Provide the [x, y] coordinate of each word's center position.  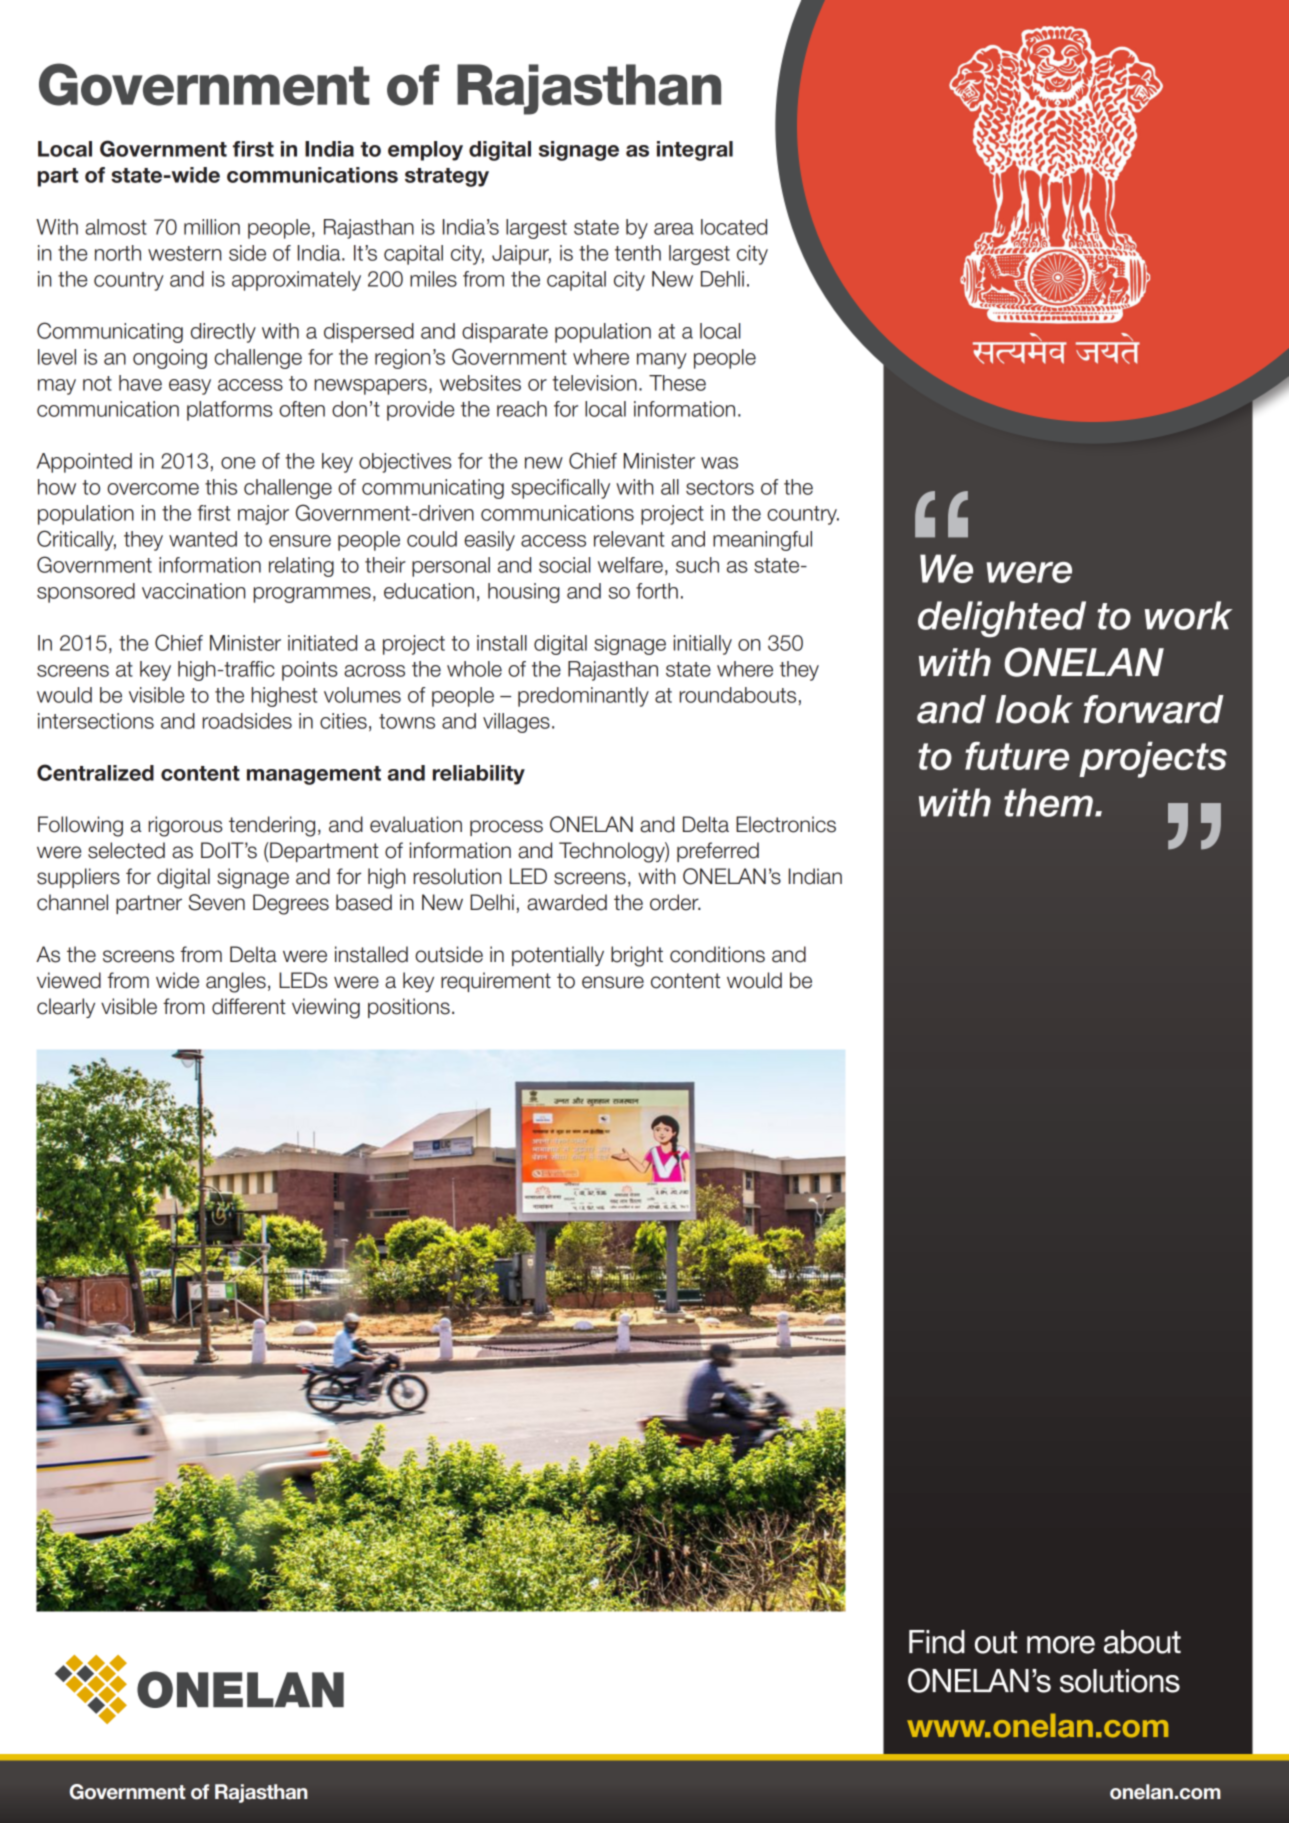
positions [409, 1008]
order [675, 902]
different [249, 1006]
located [734, 227]
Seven [216, 902]
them [1048, 802]
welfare [630, 565]
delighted [1002, 619]
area [674, 229]
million [212, 227]
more [1061, 1645]
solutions [1120, 1681]
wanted [203, 539]
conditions [717, 954]
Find [937, 1642]
